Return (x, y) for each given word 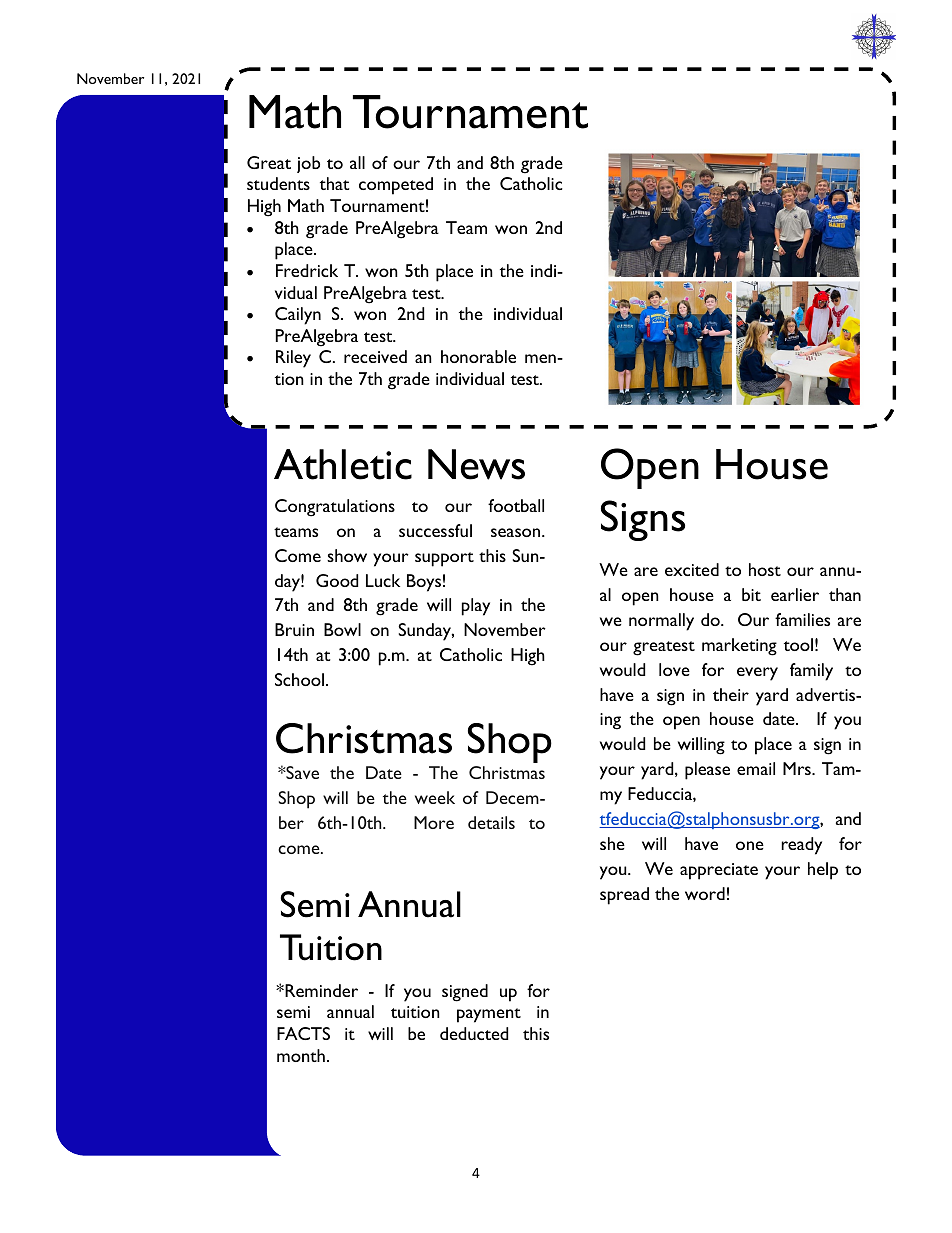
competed (396, 186)
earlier (795, 594)
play (476, 607)
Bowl (342, 629)
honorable (478, 356)
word (705, 893)
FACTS (303, 1033)
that (334, 183)
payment (489, 1015)
